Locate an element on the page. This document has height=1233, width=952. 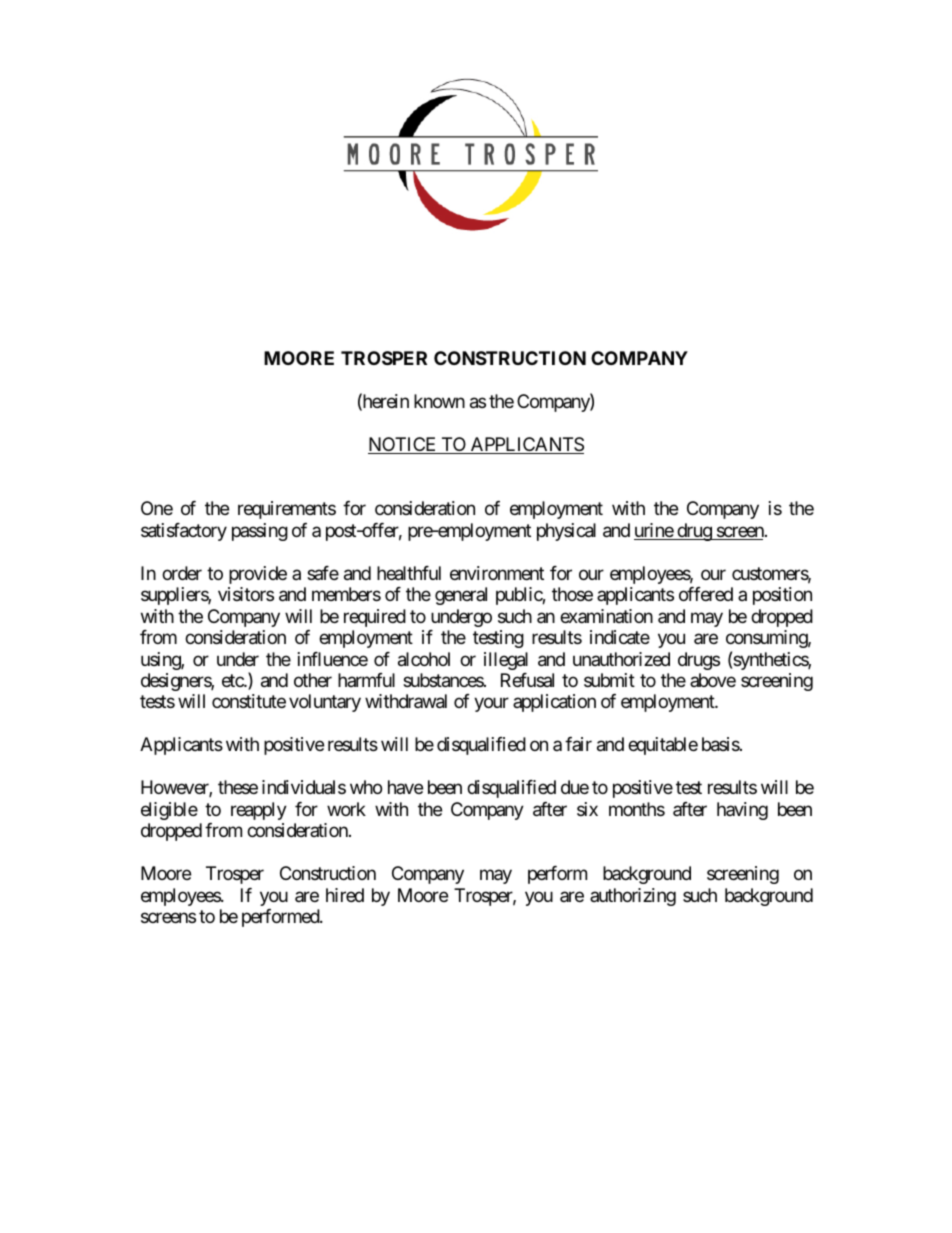
having is located at coordinates (742, 811).
